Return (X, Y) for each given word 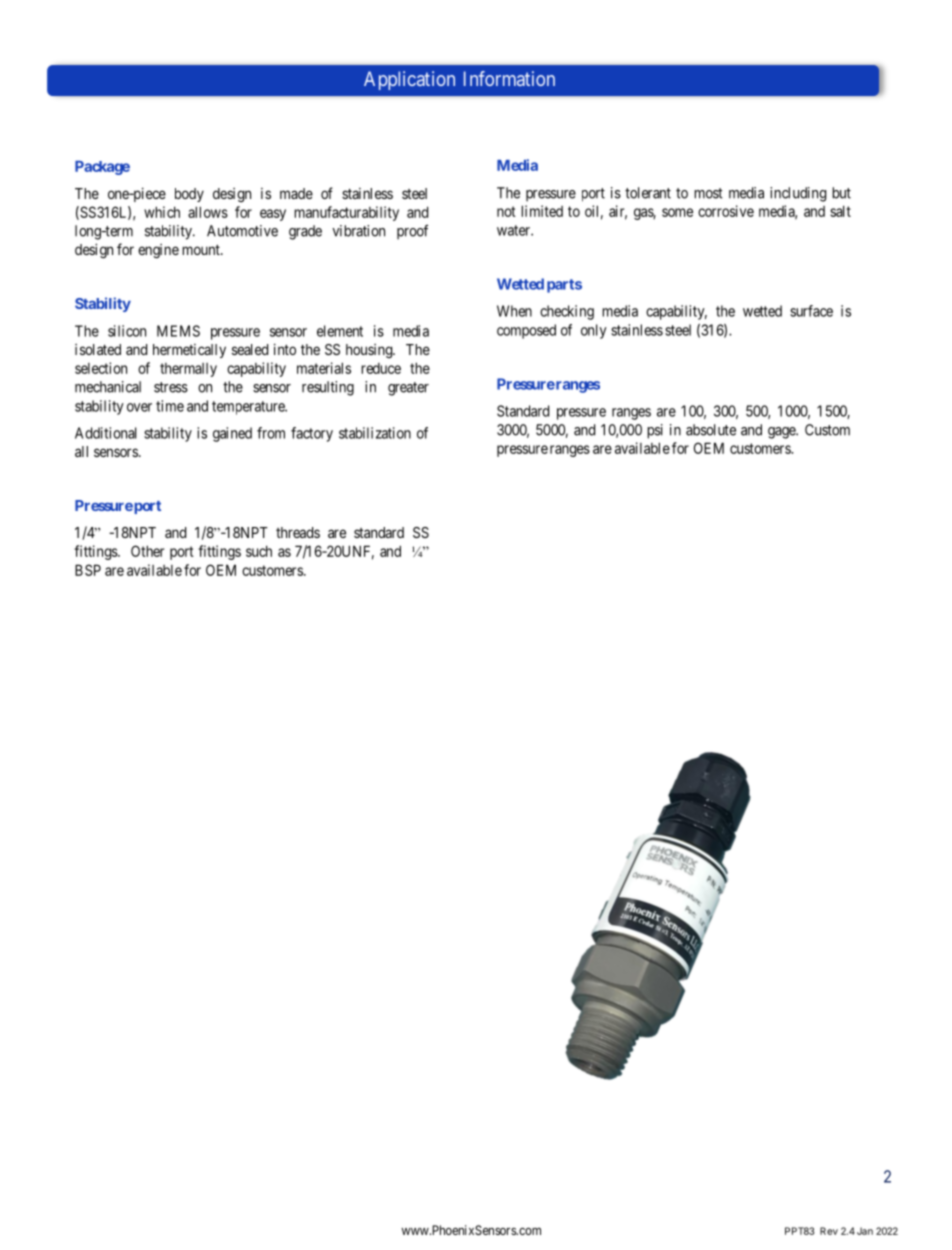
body (189, 195)
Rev (829, 1231)
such (259, 551)
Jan (865, 1231)
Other (147, 551)
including (798, 194)
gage (782, 433)
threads (298, 532)
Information (509, 78)
